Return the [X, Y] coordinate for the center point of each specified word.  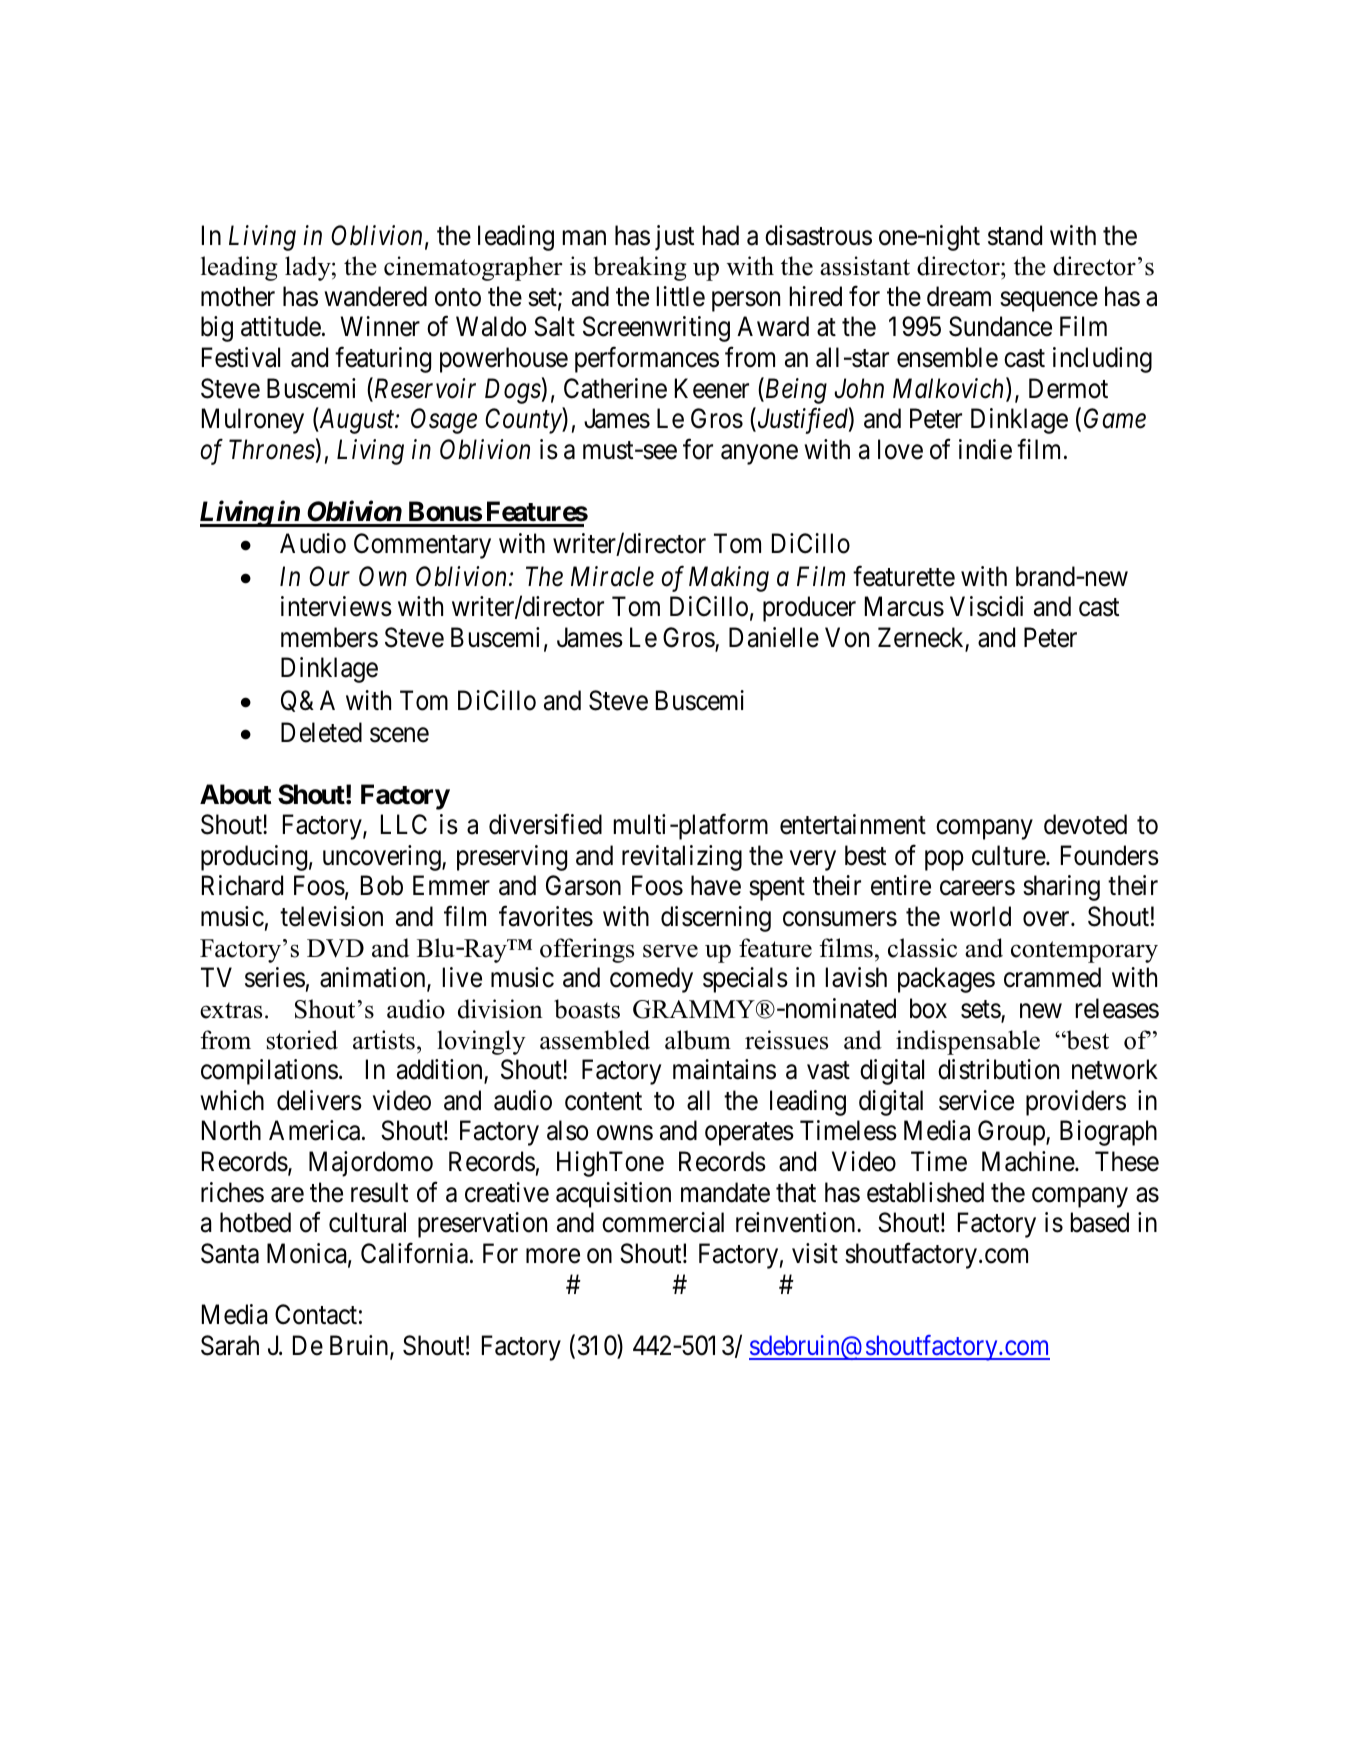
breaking [640, 268]
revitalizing [682, 858]
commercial [663, 1222]
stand [1015, 235]
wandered [375, 296]
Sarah [230, 1345]
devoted [1085, 824]
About [235, 794]
